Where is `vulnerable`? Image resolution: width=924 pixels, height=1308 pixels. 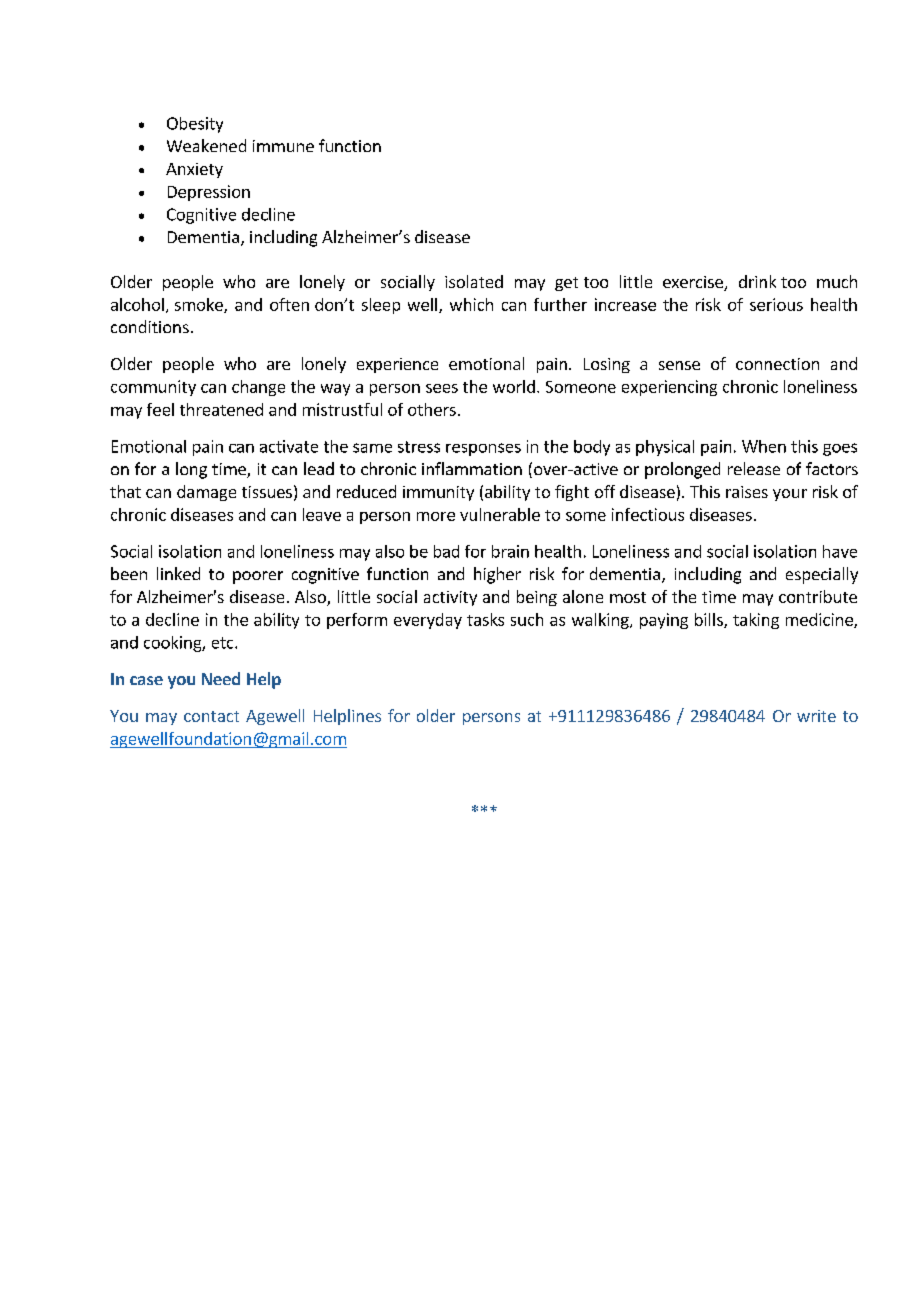 vulnerable is located at coordinates (500, 514).
